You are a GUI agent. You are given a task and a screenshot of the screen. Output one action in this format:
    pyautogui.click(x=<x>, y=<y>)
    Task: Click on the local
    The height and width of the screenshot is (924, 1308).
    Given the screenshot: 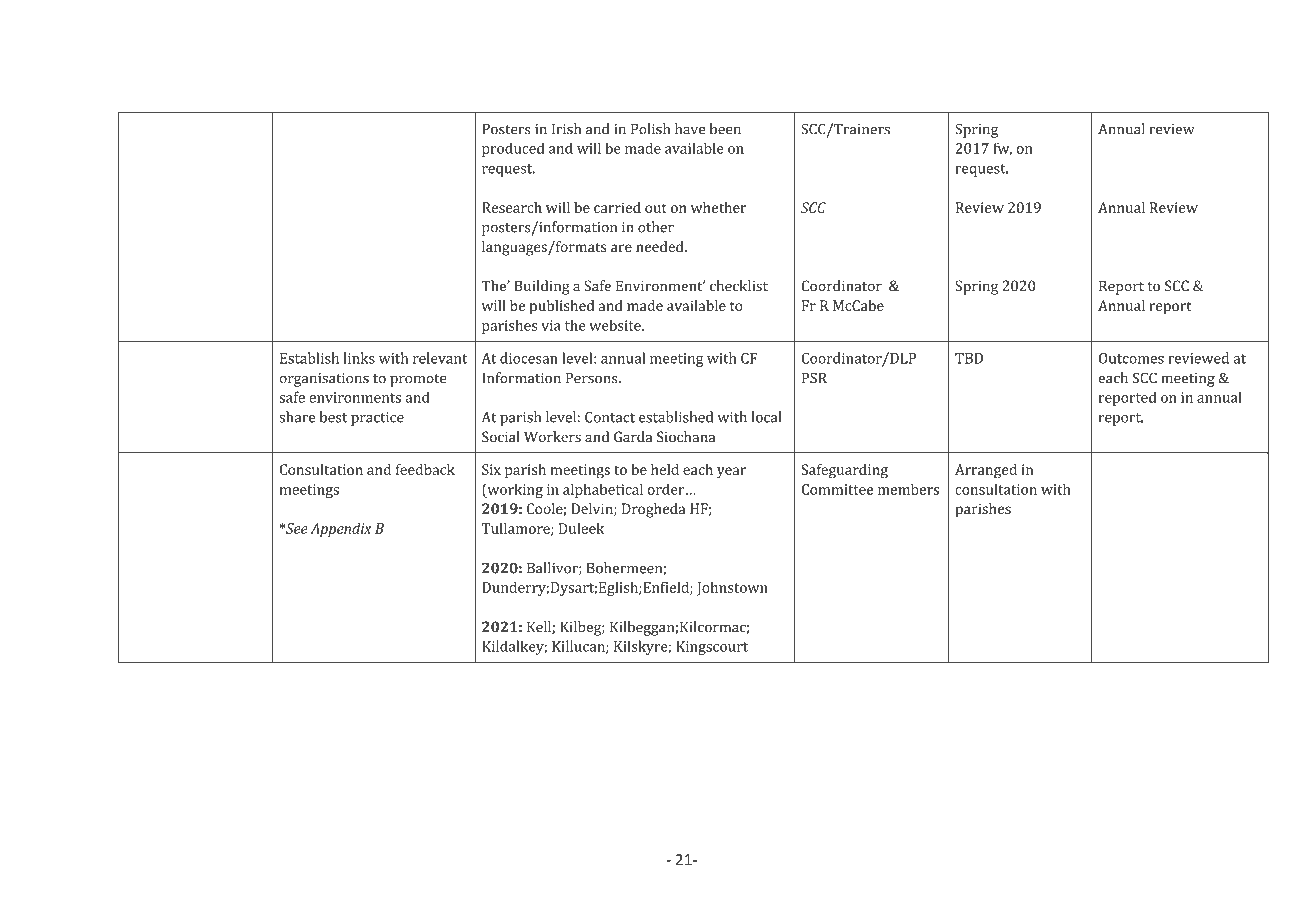 What is the action you would take?
    pyautogui.click(x=766, y=417)
